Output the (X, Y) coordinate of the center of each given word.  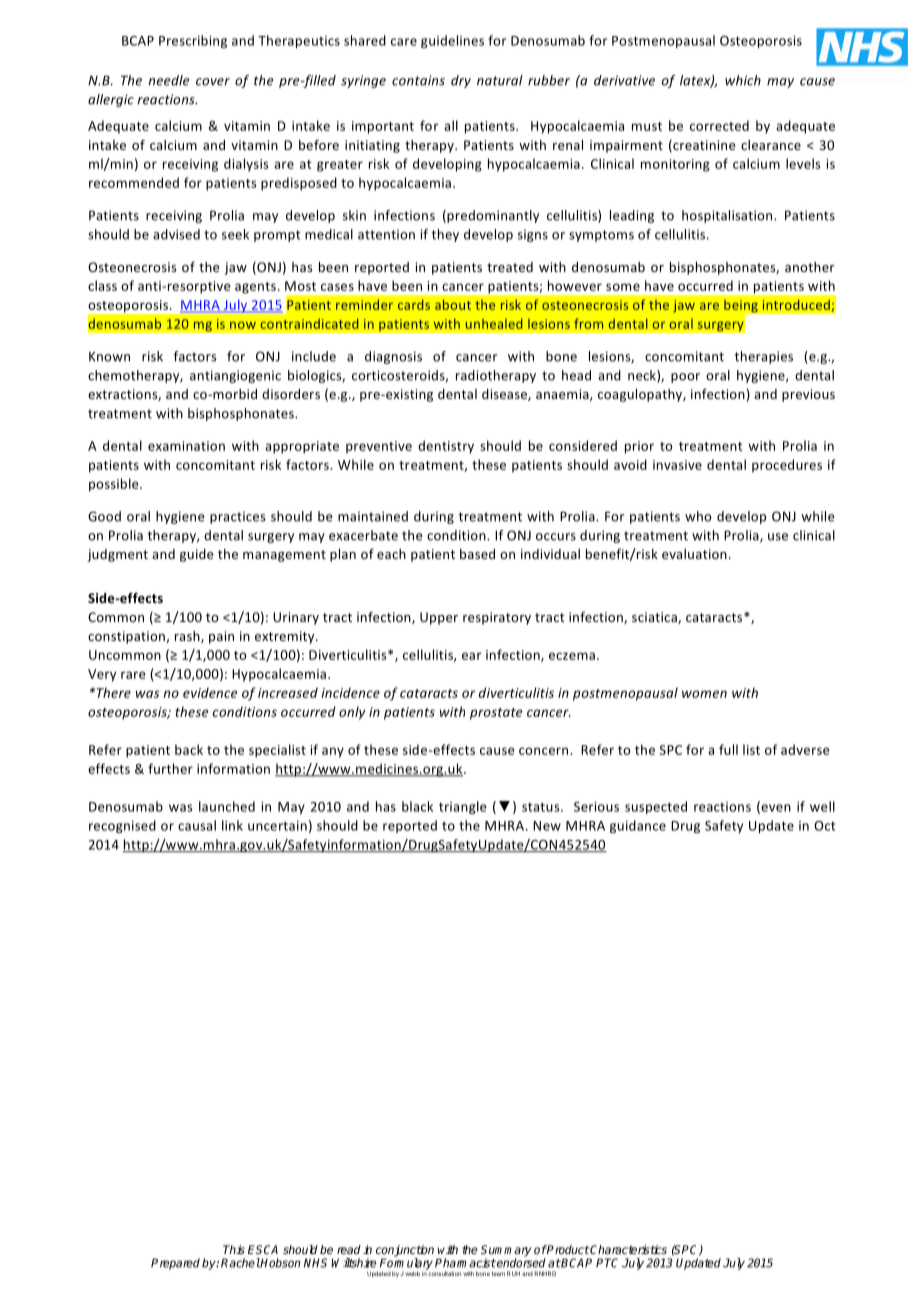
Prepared (175, 1264)
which (743, 80)
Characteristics (628, 1249)
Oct (824, 826)
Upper (439, 618)
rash (188, 637)
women (704, 694)
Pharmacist (465, 1263)
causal (197, 825)
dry (461, 81)
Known (109, 356)
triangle (463, 807)
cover (213, 82)
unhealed (494, 323)
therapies (764, 357)
